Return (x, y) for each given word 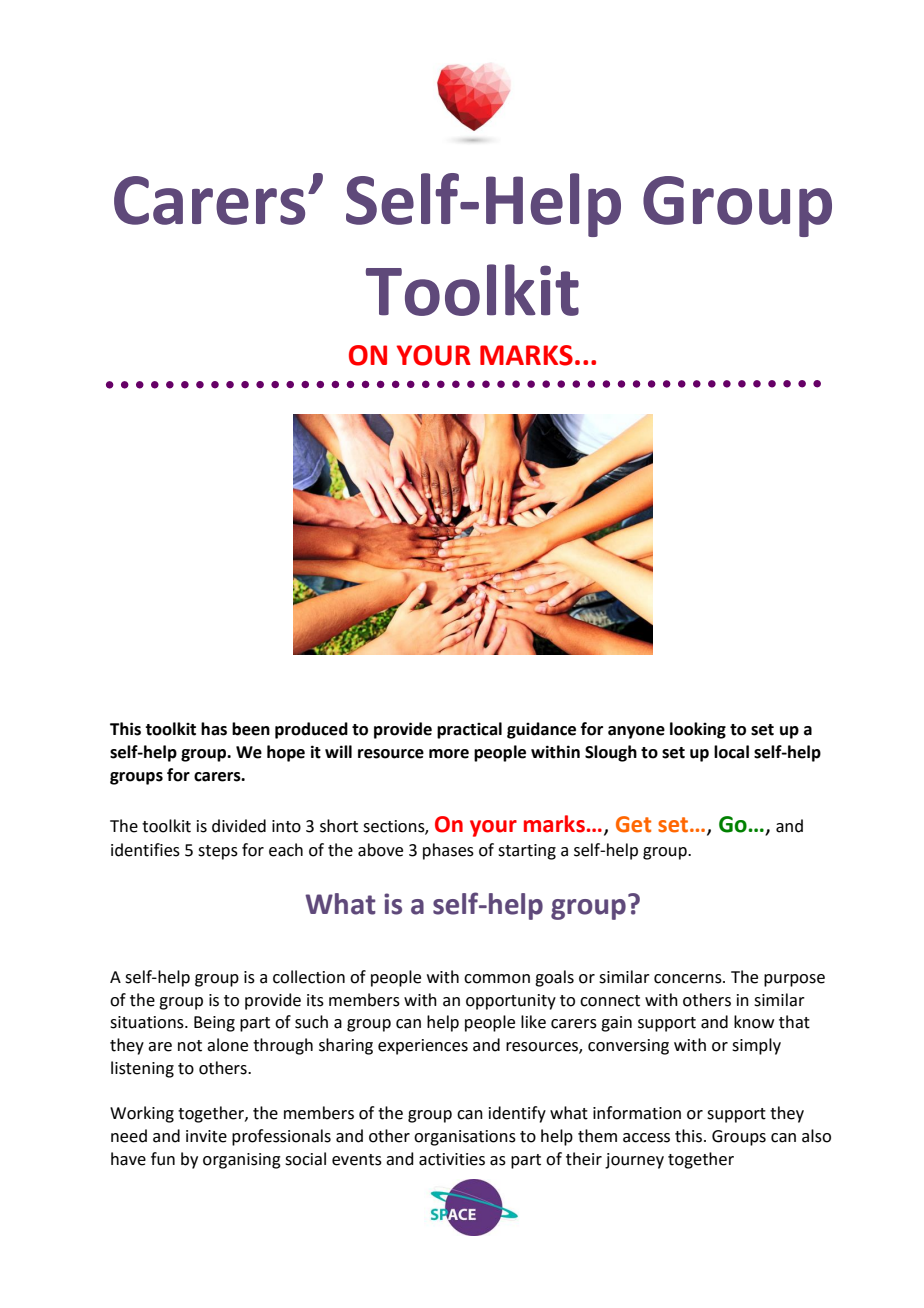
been (251, 729)
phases (448, 851)
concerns (689, 979)
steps (218, 852)
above (380, 850)
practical (469, 730)
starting (527, 852)
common (497, 979)
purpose (794, 980)
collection (309, 977)
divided (239, 826)
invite (206, 1136)
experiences (423, 1047)
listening (142, 1069)
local (731, 752)
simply (756, 1046)
